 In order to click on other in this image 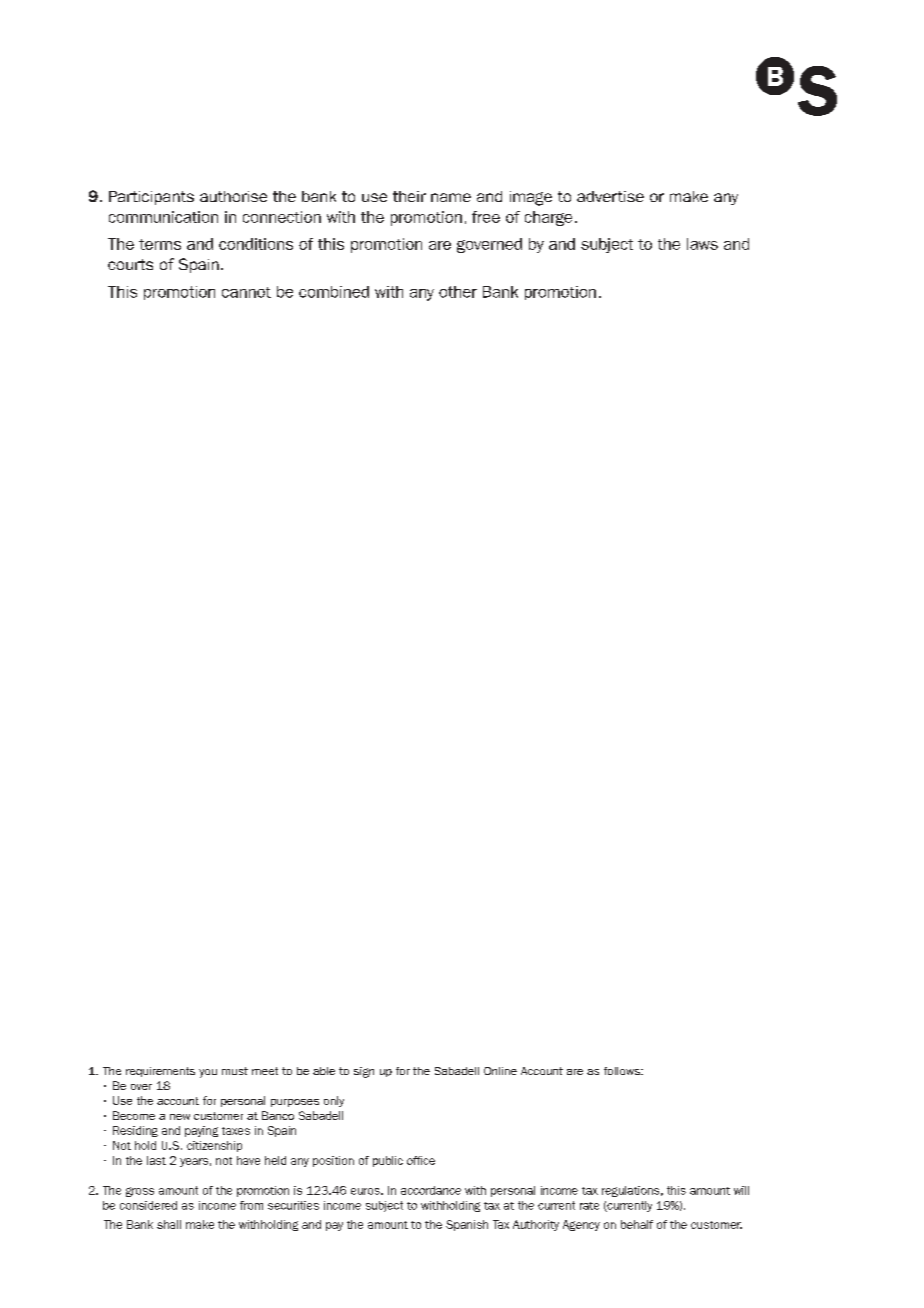, I will do `click(458, 292)`.
